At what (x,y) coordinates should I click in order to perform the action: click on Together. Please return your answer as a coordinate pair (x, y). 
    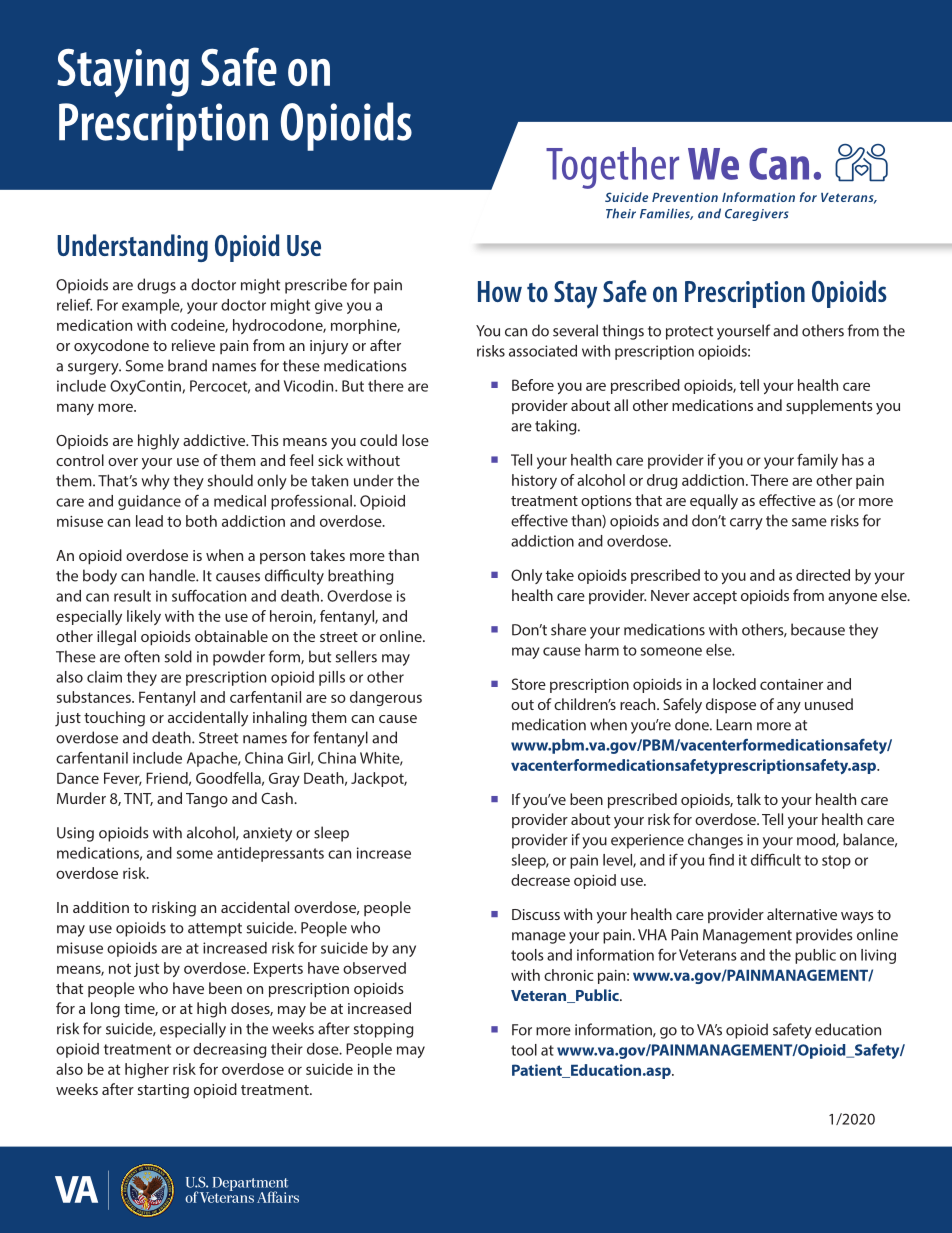
    Looking at the image, I should click on (612, 168).
